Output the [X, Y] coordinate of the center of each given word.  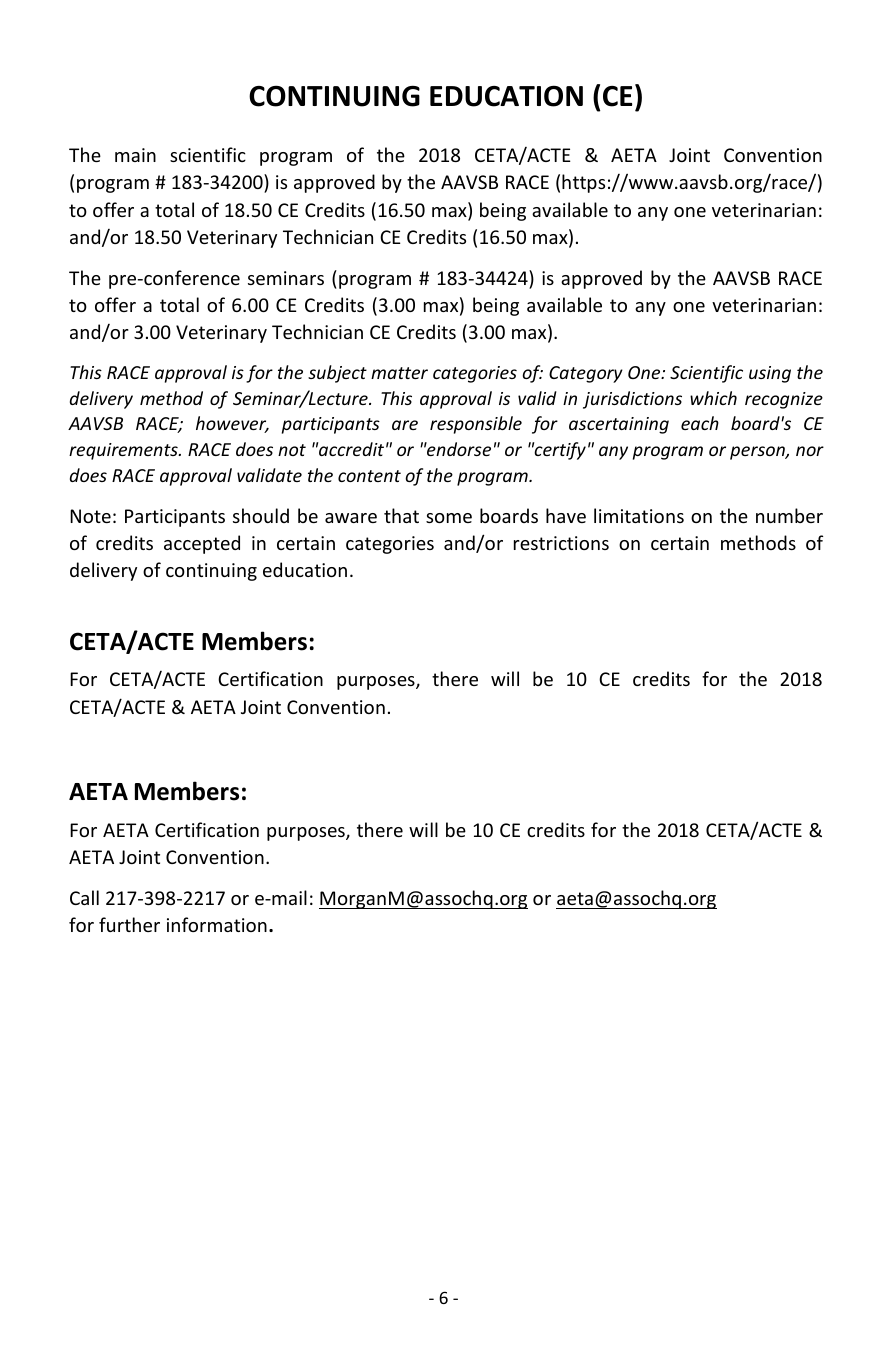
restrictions [561, 543]
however [232, 424]
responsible [476, 425]
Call [84, 897]
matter [399, 373]
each [700, 423]
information [217, 924]
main [135, 155]
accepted [202, 544]
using [770, 374]
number [789, 515]
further [129, 924]
